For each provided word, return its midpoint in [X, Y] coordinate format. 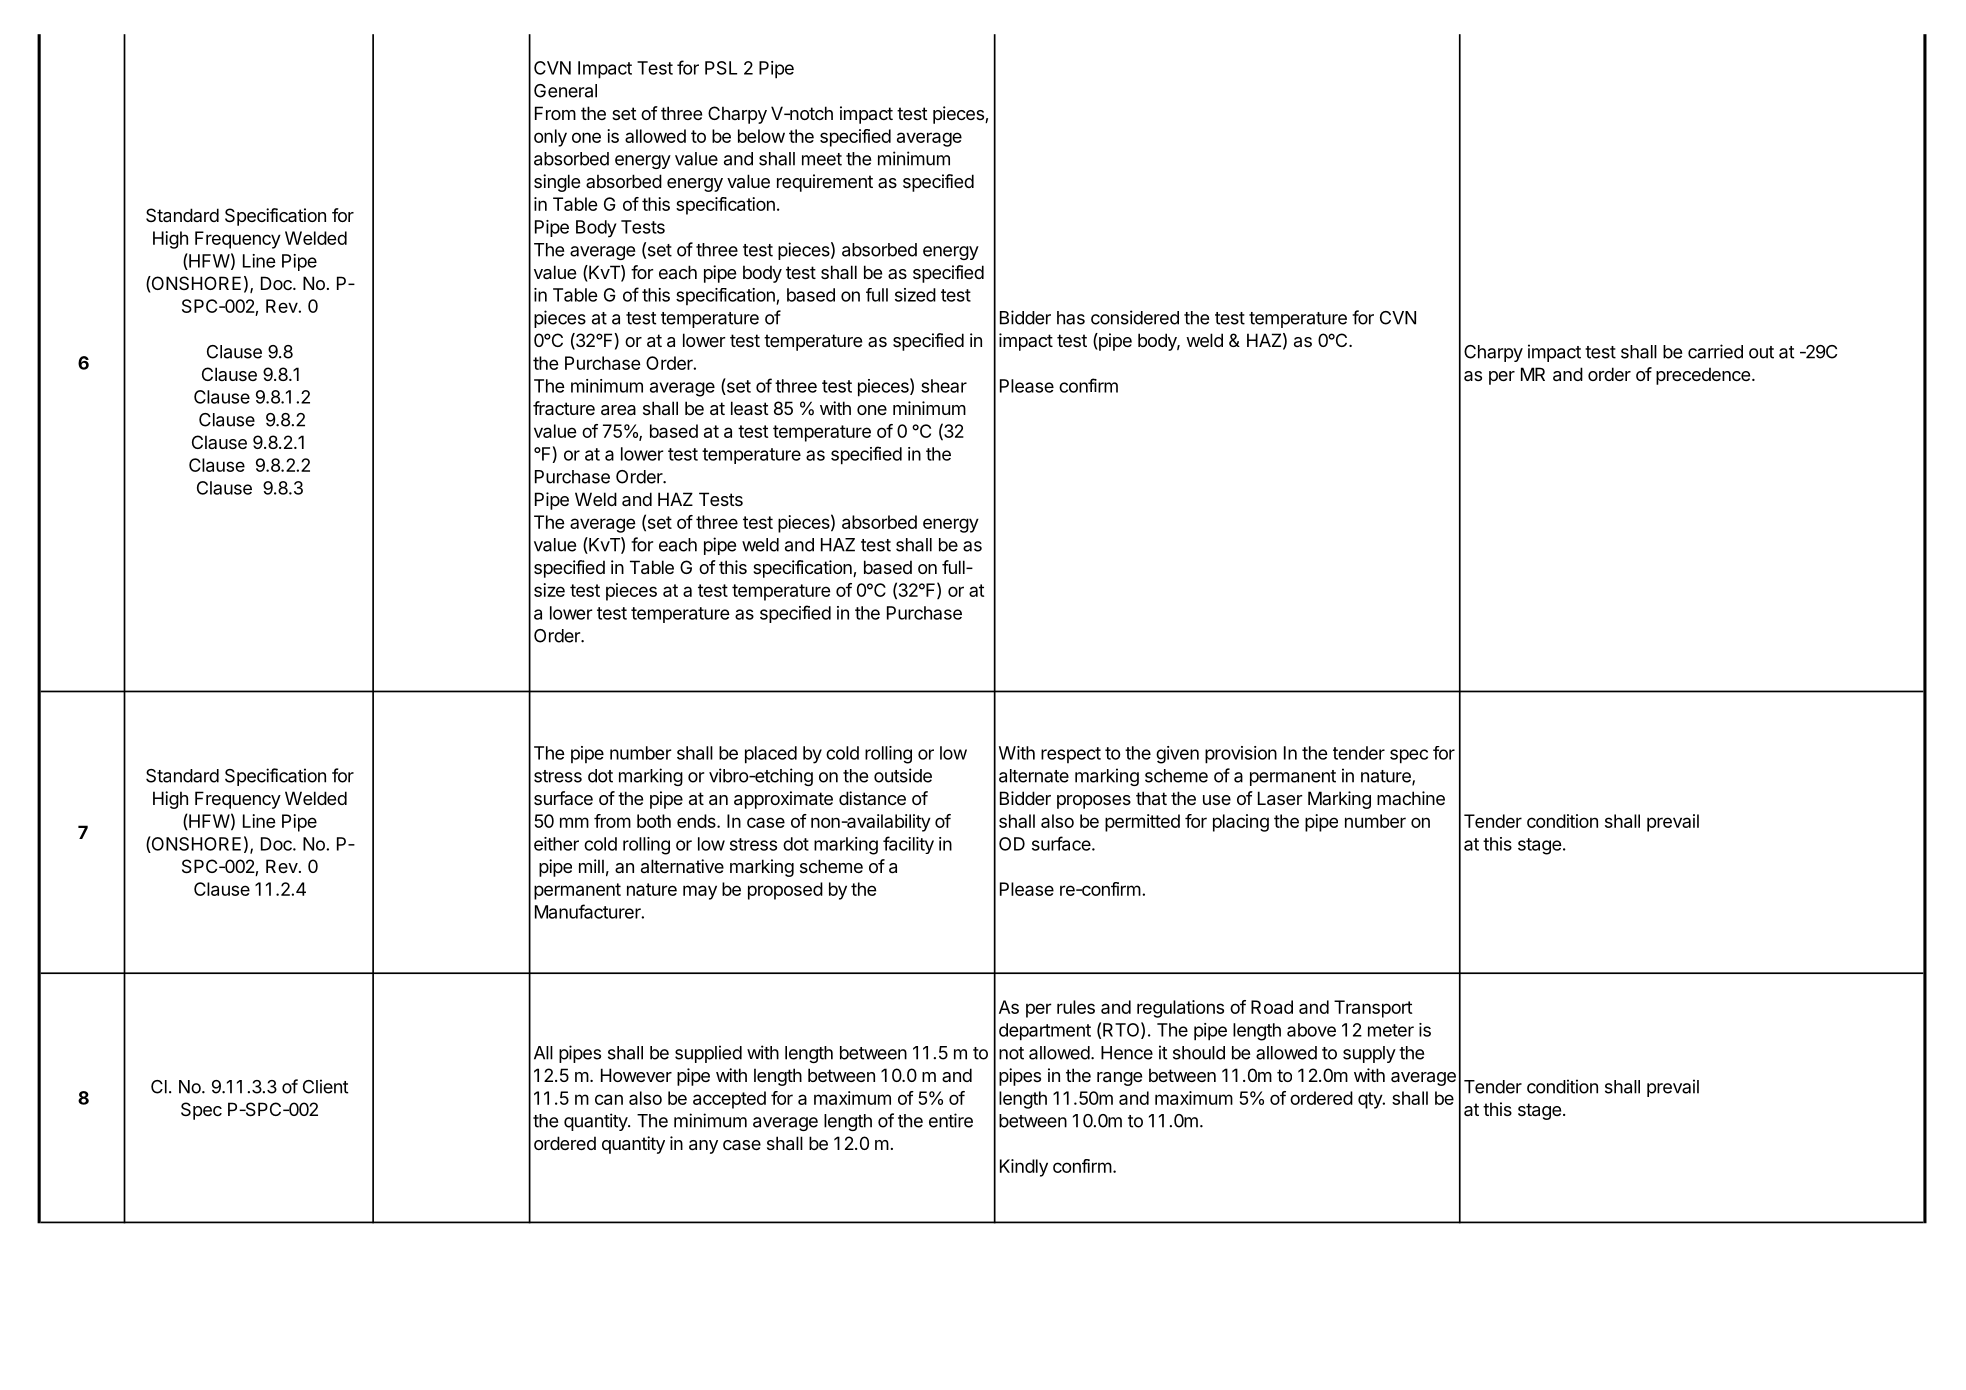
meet [822, 159]
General [565, 91]
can [609, 1099]
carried [1715, 351]
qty [1371, 1100]
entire [951, 1120]
